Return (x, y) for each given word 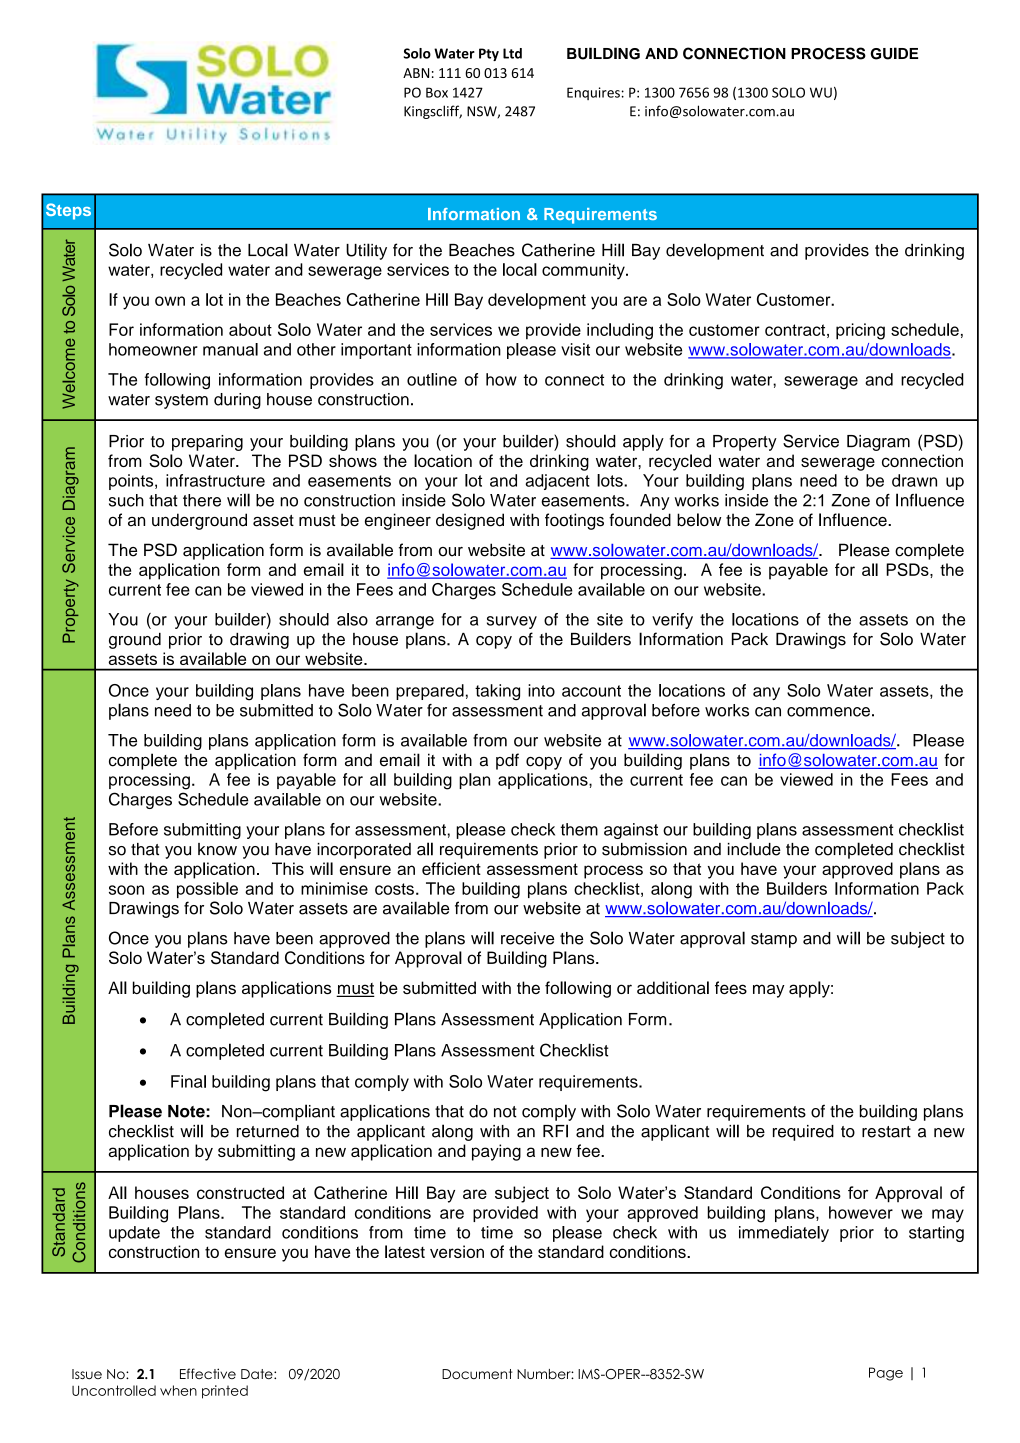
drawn (914, 480)
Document (477, 1374)
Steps (68, 211)
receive (527, 938)
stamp (774, 940)
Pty (489, 54)
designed (470, 521)
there (202, 500)
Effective (208, 1373)
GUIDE (894, 53)
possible (207, 890)
